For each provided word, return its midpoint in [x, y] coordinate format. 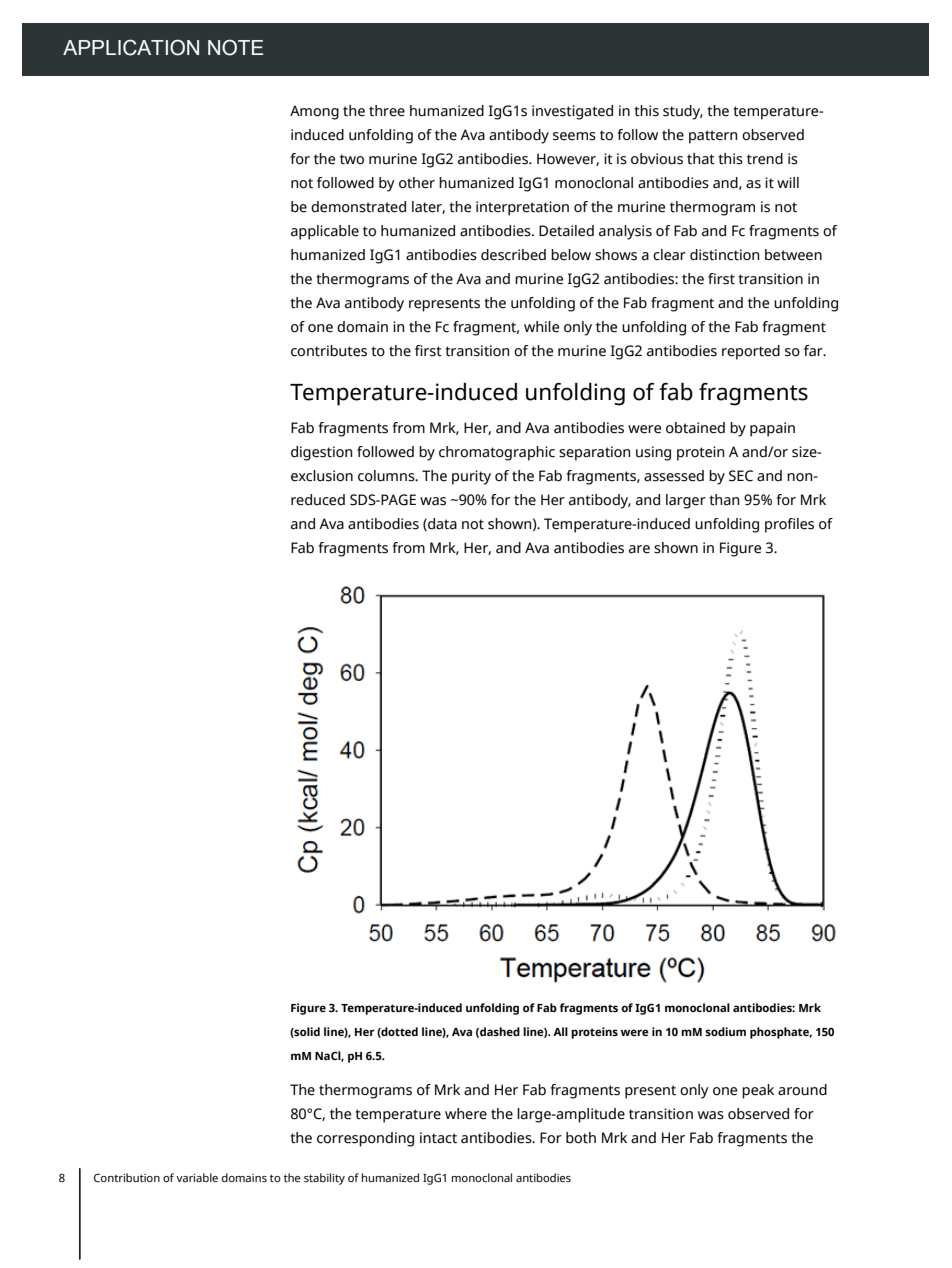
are [639, 549]
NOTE [235, 47]
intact [438, 1138]
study [683, 112]
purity [471, 477]
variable [197, 1177]
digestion [322, 453]
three [387, 111]
